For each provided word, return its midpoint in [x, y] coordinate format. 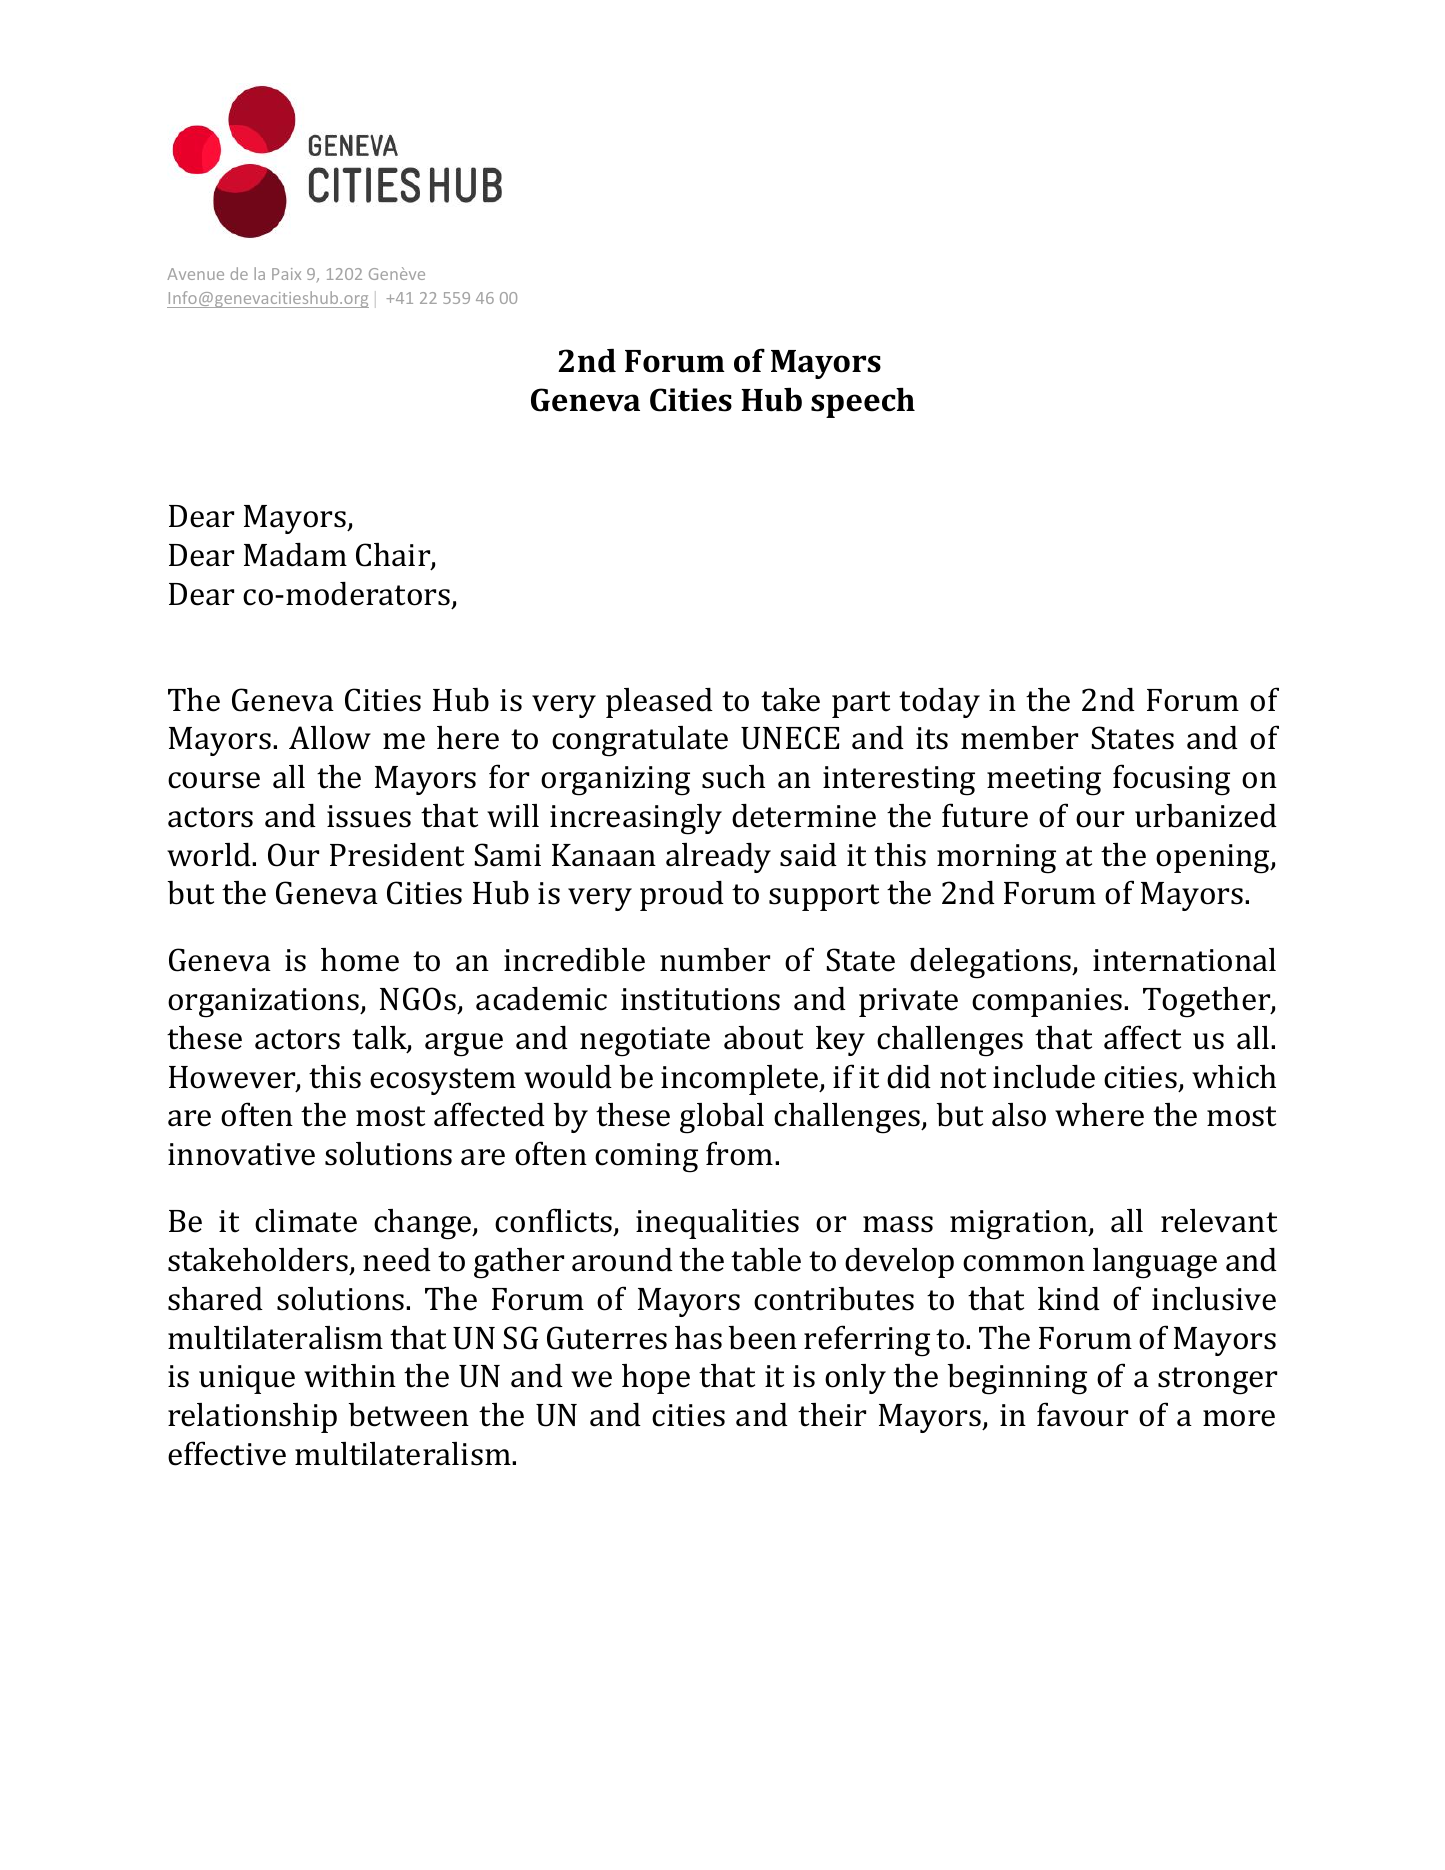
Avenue [195, 274]
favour [1082, 1414]
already [718, 858]
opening [1214, 859]
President [397, 855]
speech [863, 403]
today [939, 703]
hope [656, 1379]
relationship [252, 1418]
